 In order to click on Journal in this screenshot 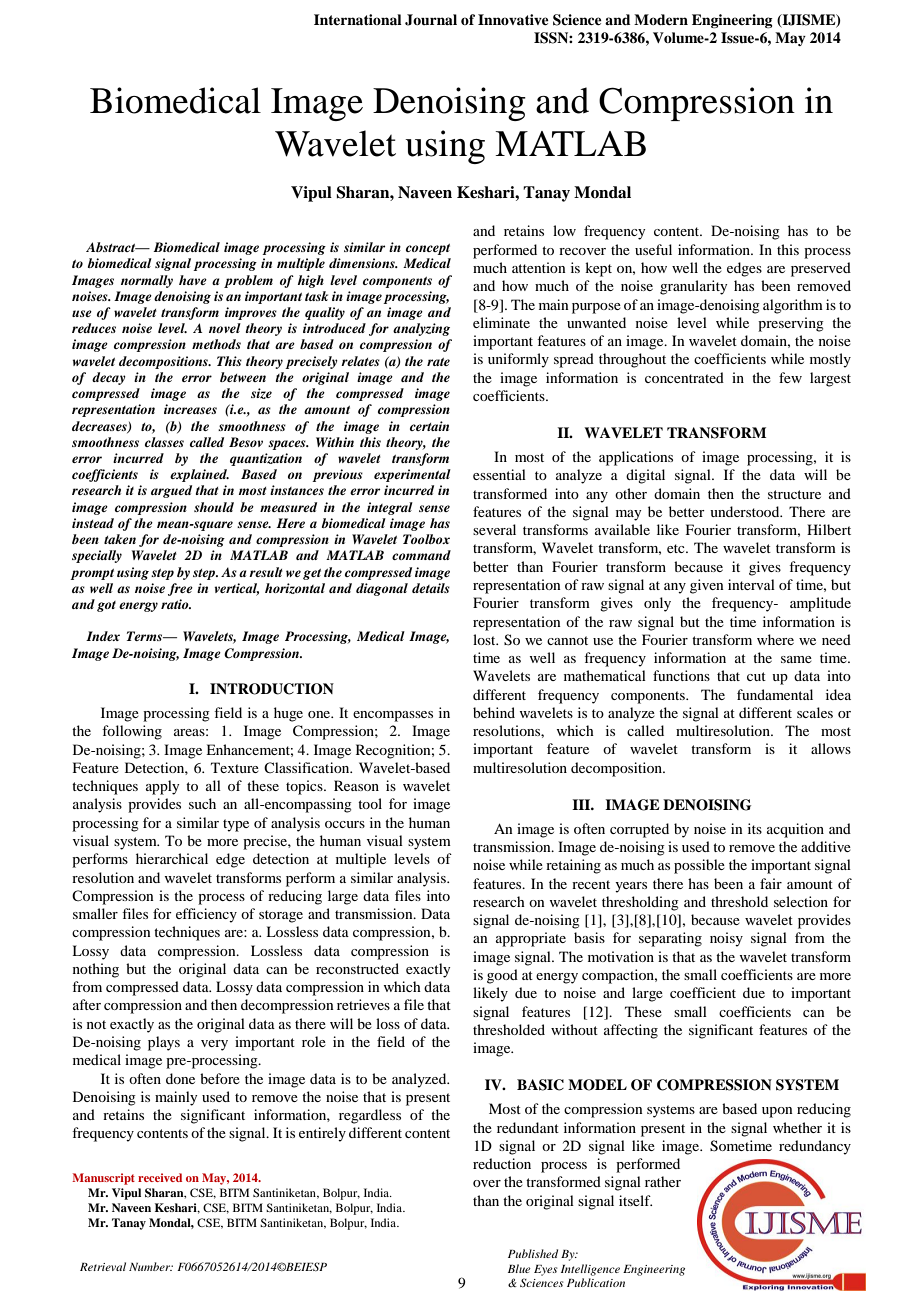, I will do `click(431, 20)`.
